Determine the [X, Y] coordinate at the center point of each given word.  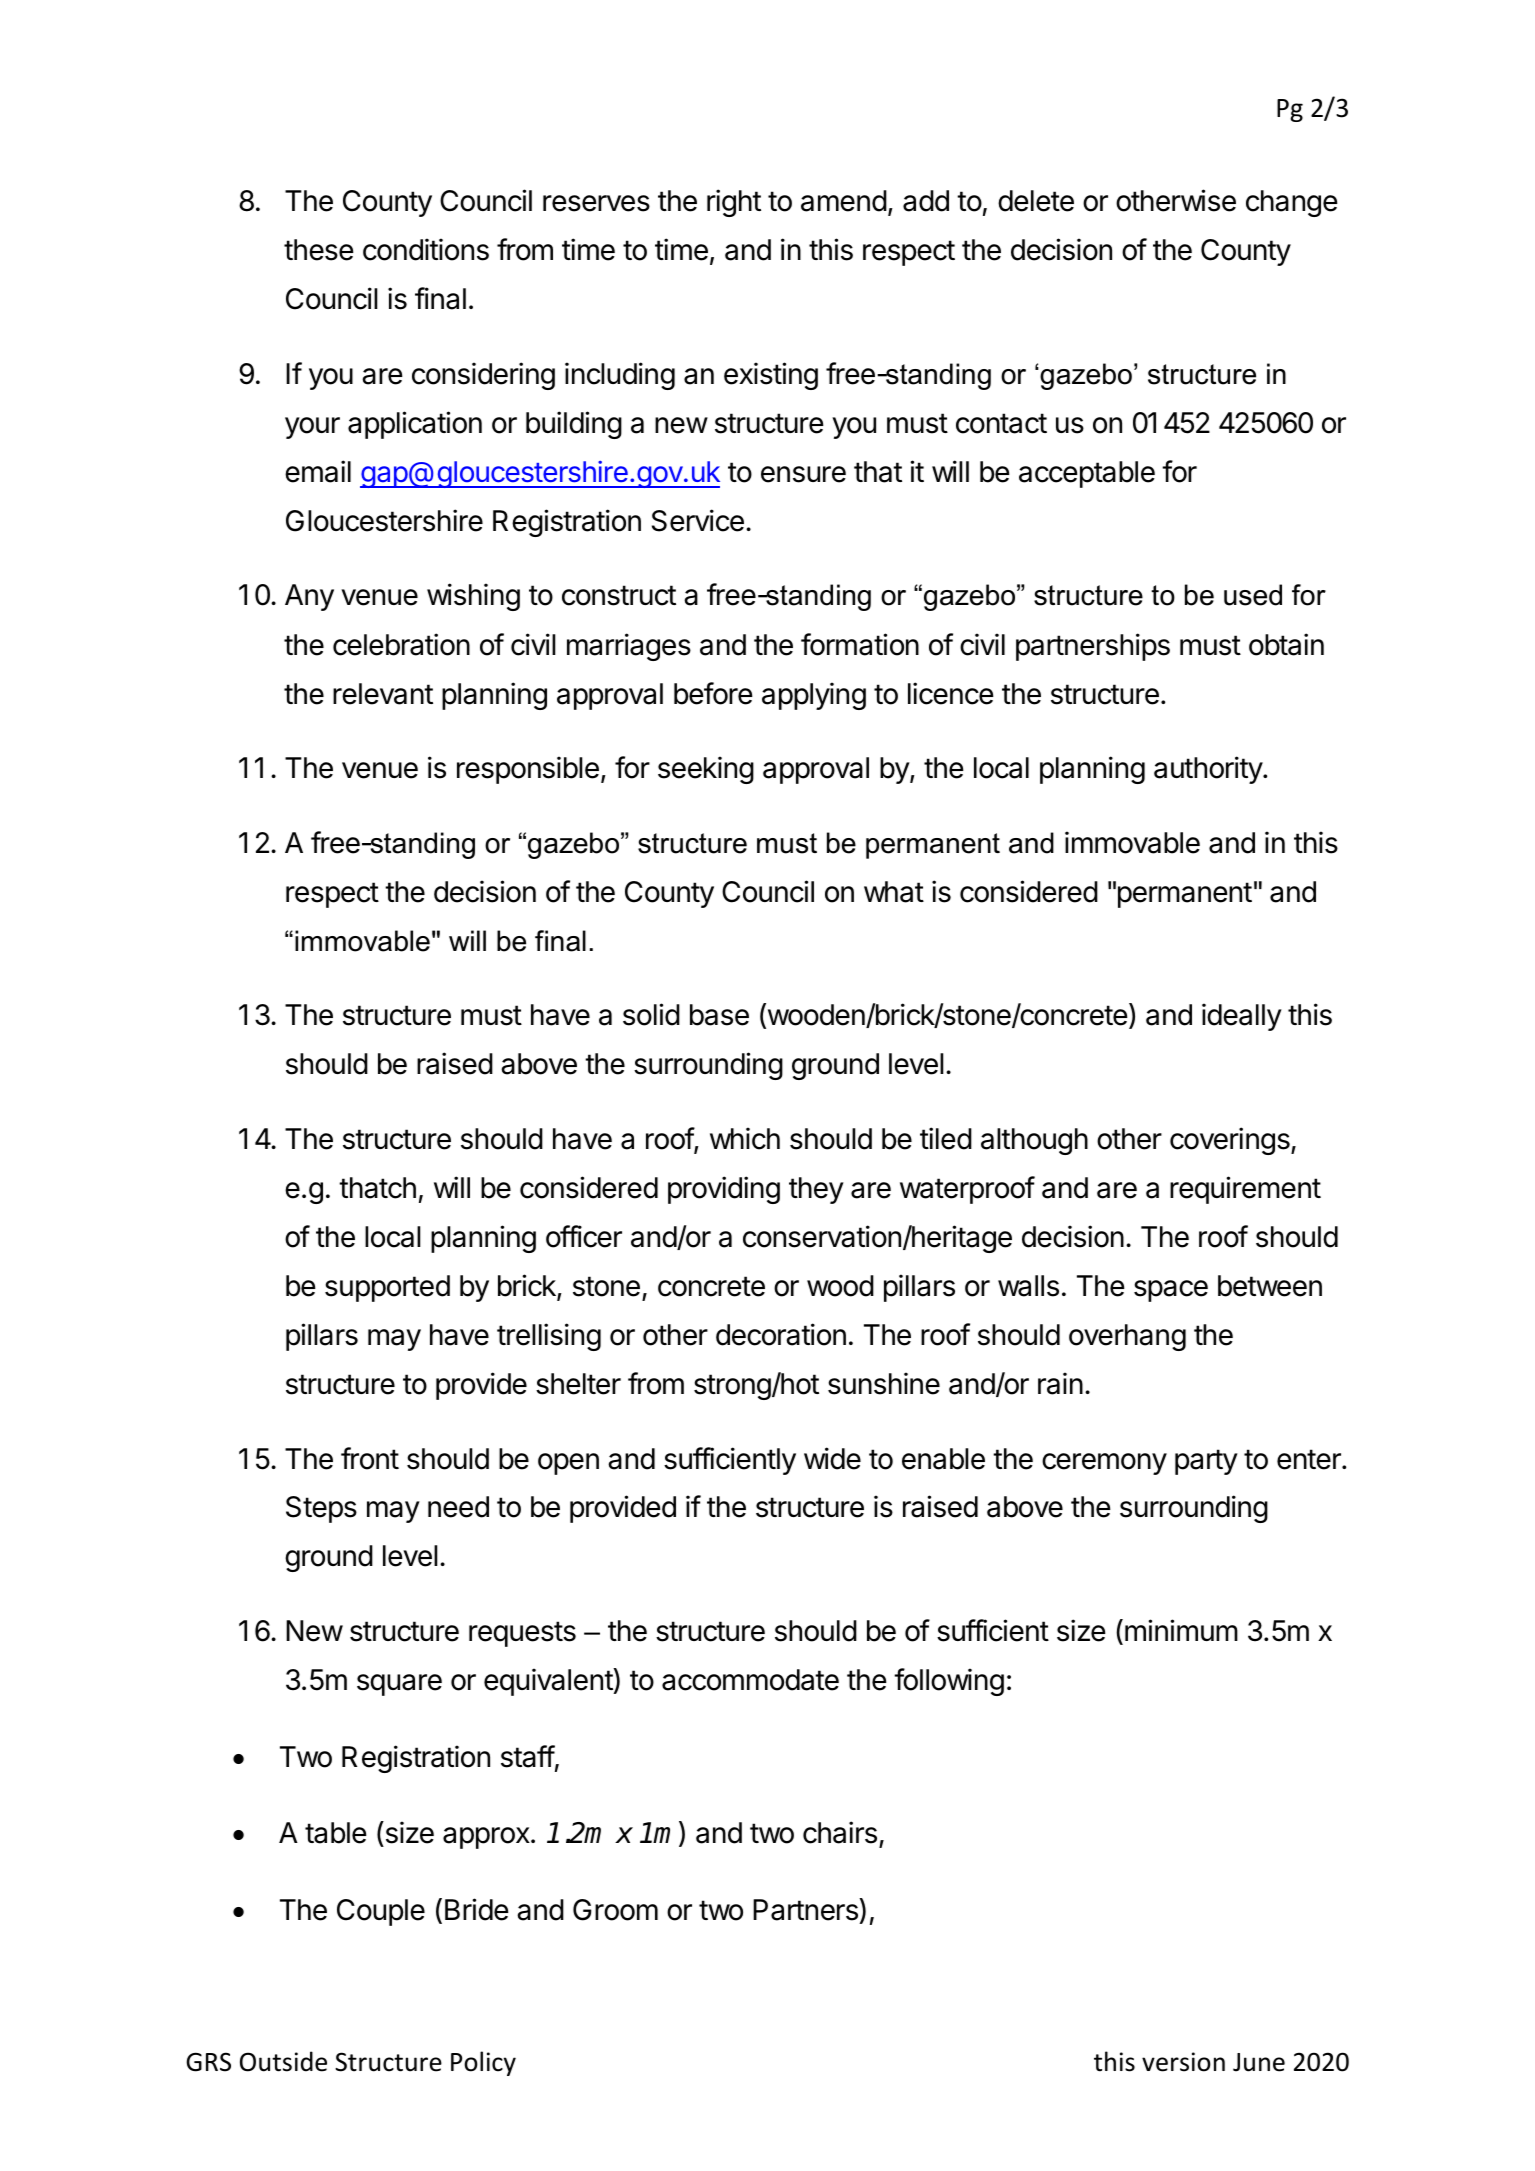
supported [387, 1288]
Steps [321, 1509]
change [1292, 203]
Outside [283, 2061]
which [745, 1138]
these [319, 250]
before [713, 693]
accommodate [750, 1680]
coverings [1231, 1141]
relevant [383, 694]
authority [1209, 770]
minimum [1181, 1630]
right [734, 203]
